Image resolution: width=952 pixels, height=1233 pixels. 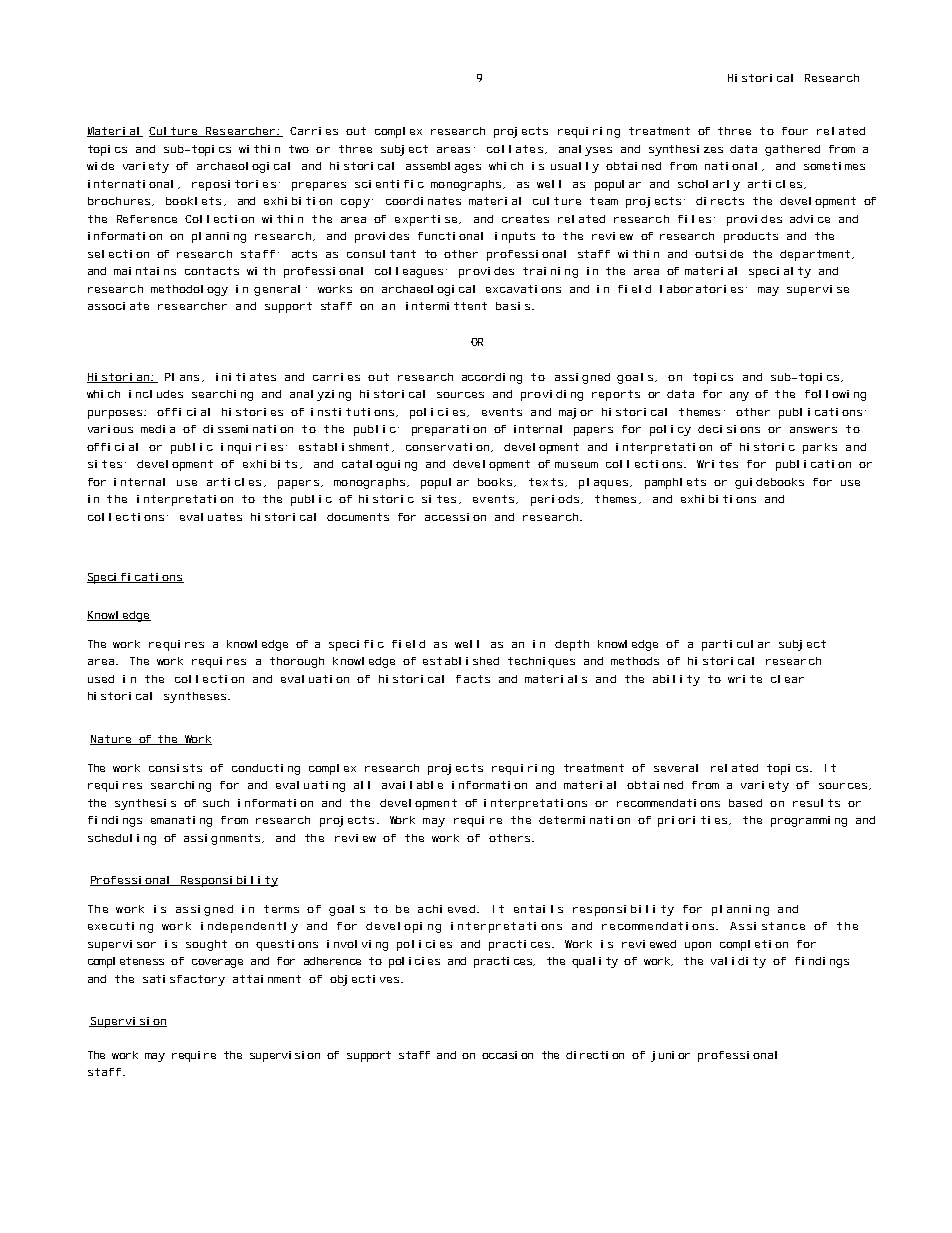 What do you see at coordinates (211, 517) in the screenshot?
I see `evaluates` at bounding box center [211, 517].
